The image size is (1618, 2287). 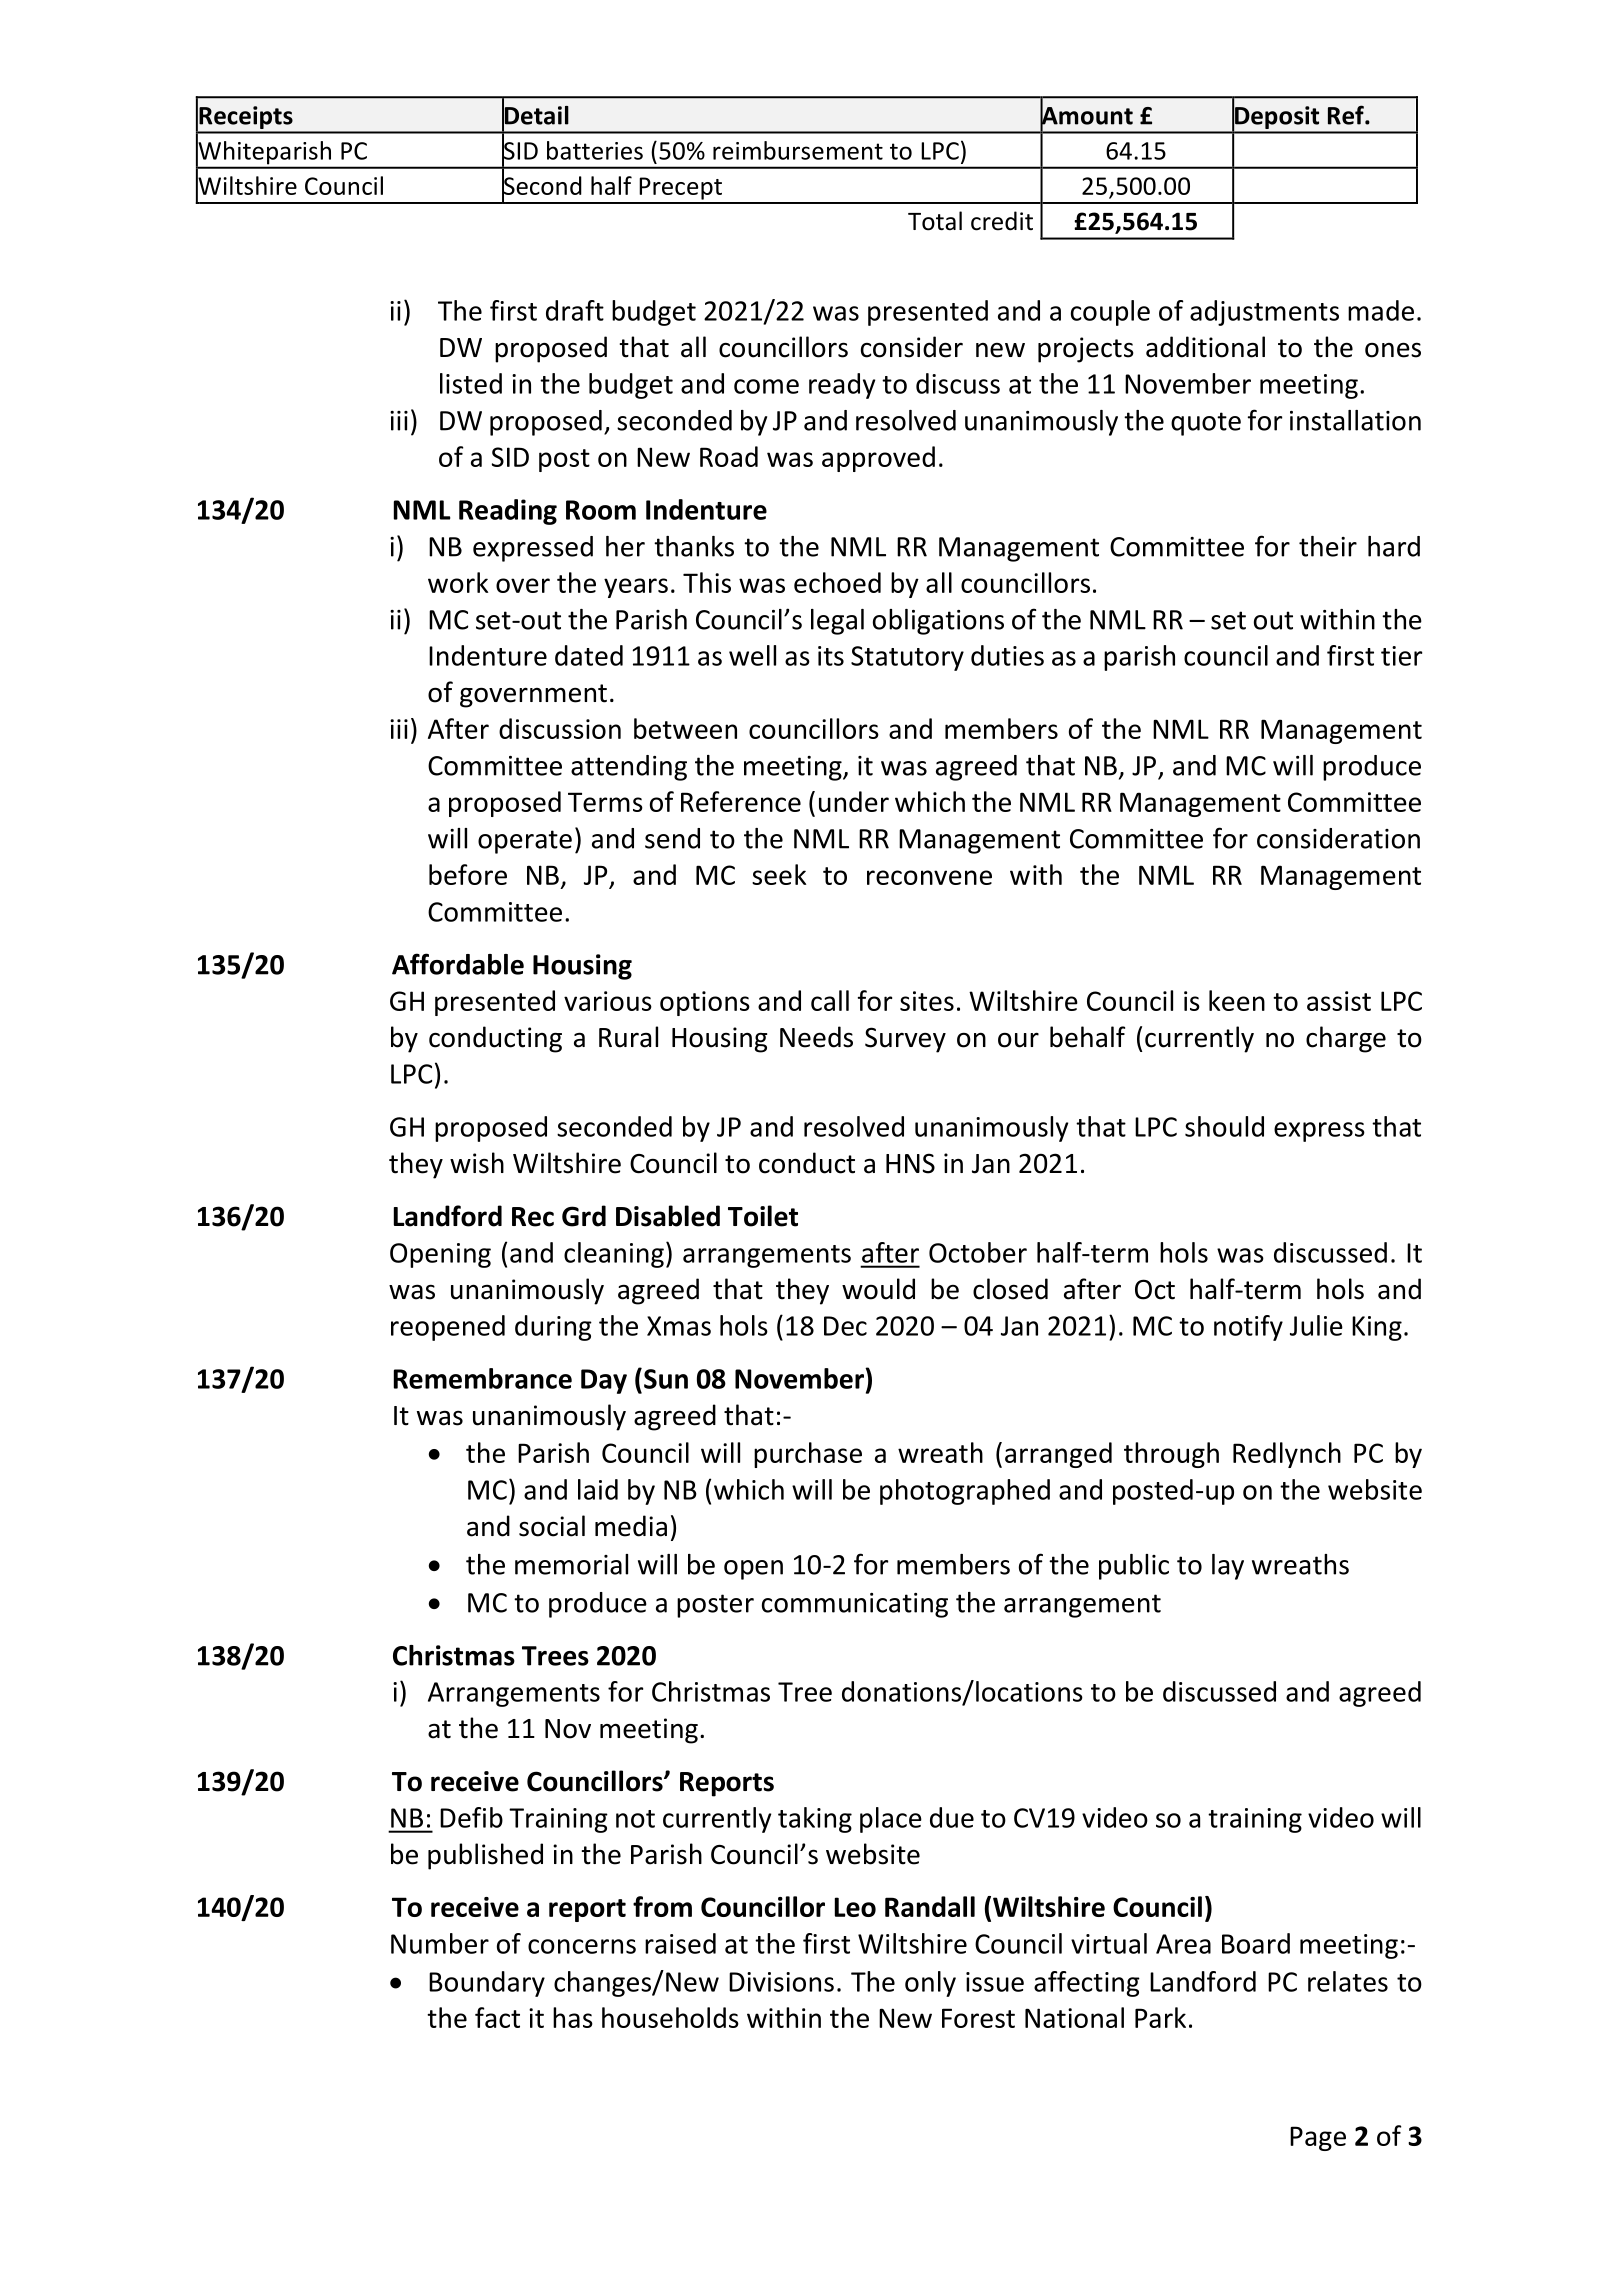 What do you see at coordinates (571, 1564) in the screenshot?
I see `memorial` at bounding box center [571, 1564].
